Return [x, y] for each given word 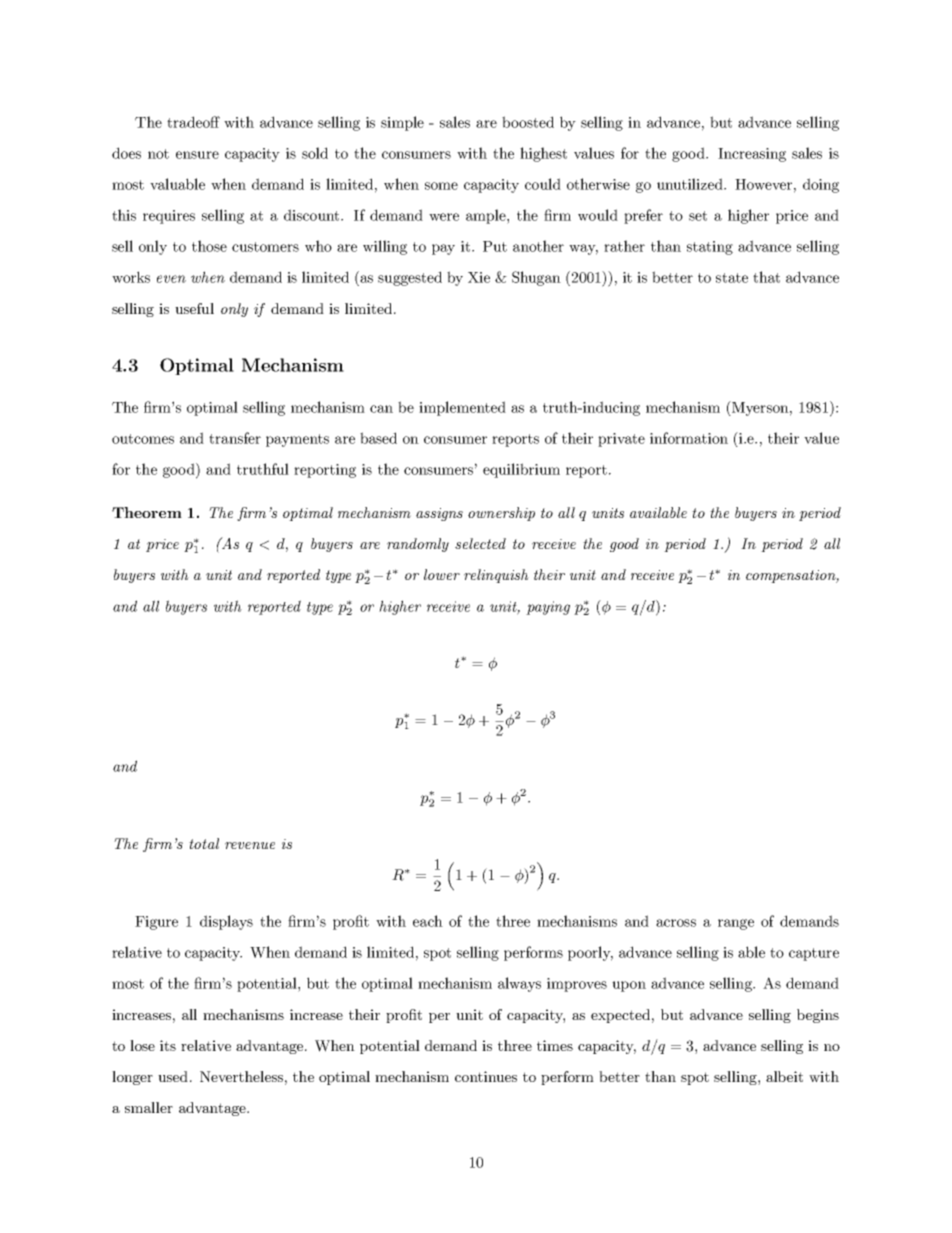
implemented [462, 408]
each [428, 921]
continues [486, 1076]
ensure [197, 155]
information [689, 438]
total [204, 843]
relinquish [496, 576]
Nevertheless [241, 1076]
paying [548, 608]
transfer [235, 438]
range [736, 924]
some [441, 186]
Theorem [147, 512]
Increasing [752, 155]
